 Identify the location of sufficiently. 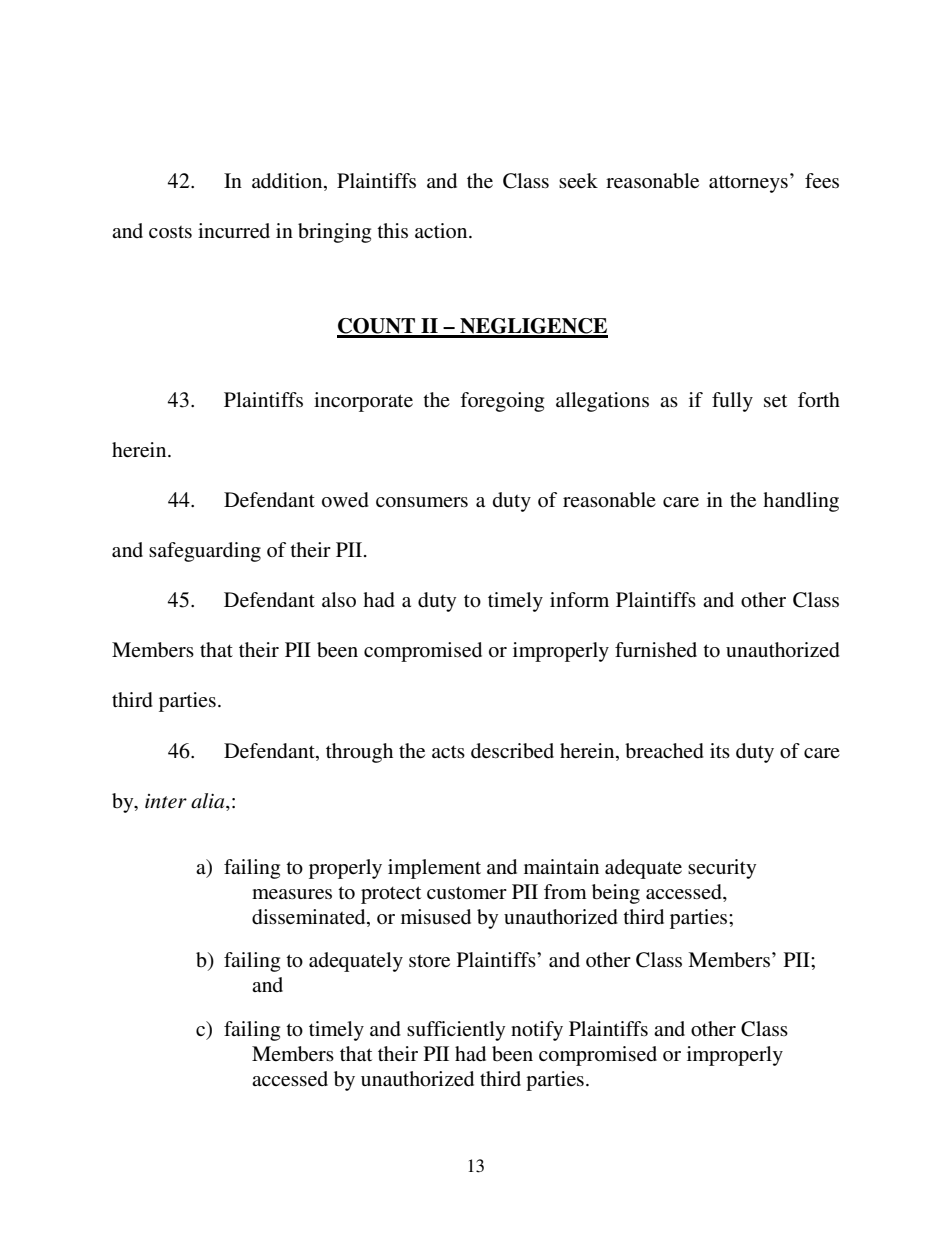
(456, 1031).
